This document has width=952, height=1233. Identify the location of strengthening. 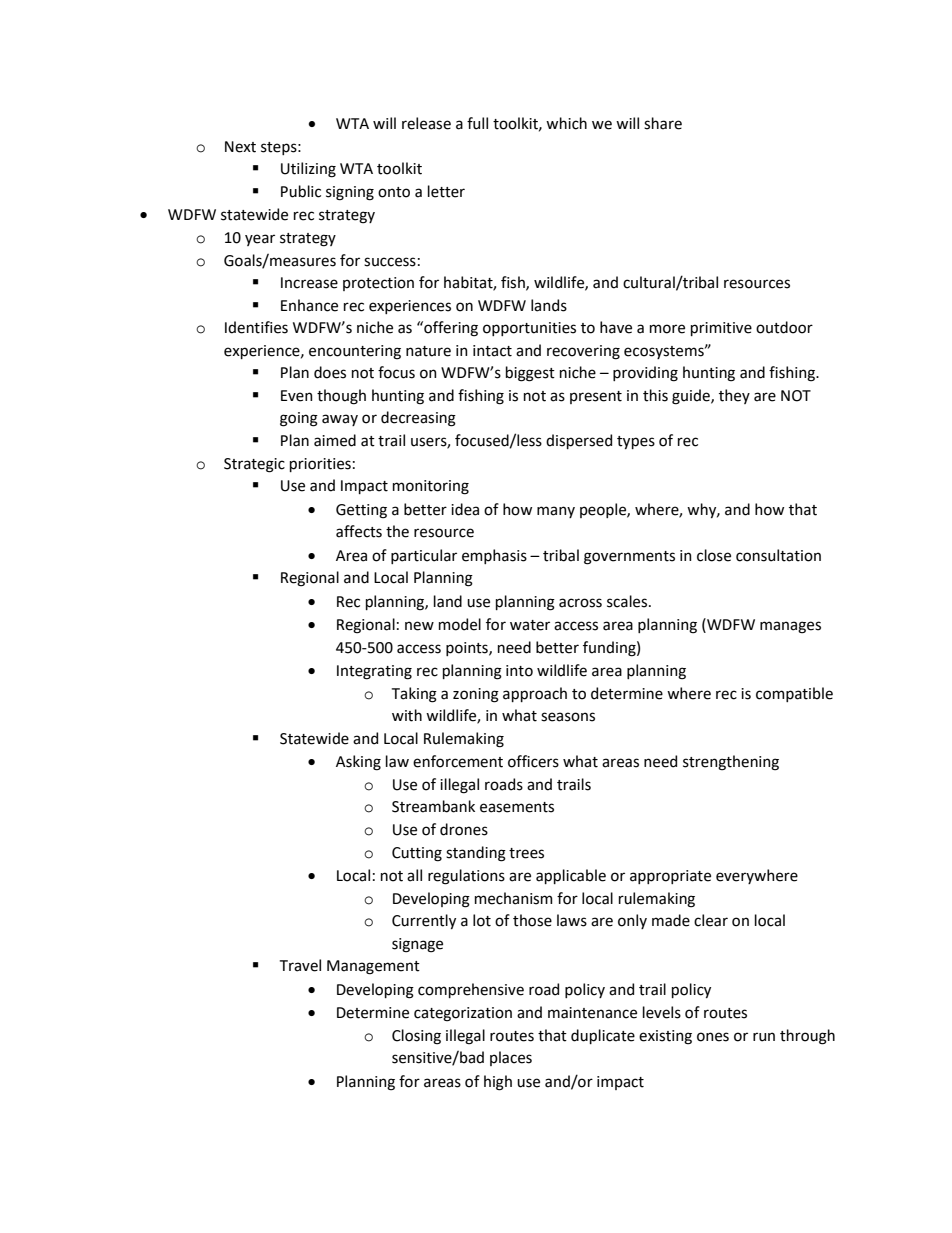
(731, 763).
